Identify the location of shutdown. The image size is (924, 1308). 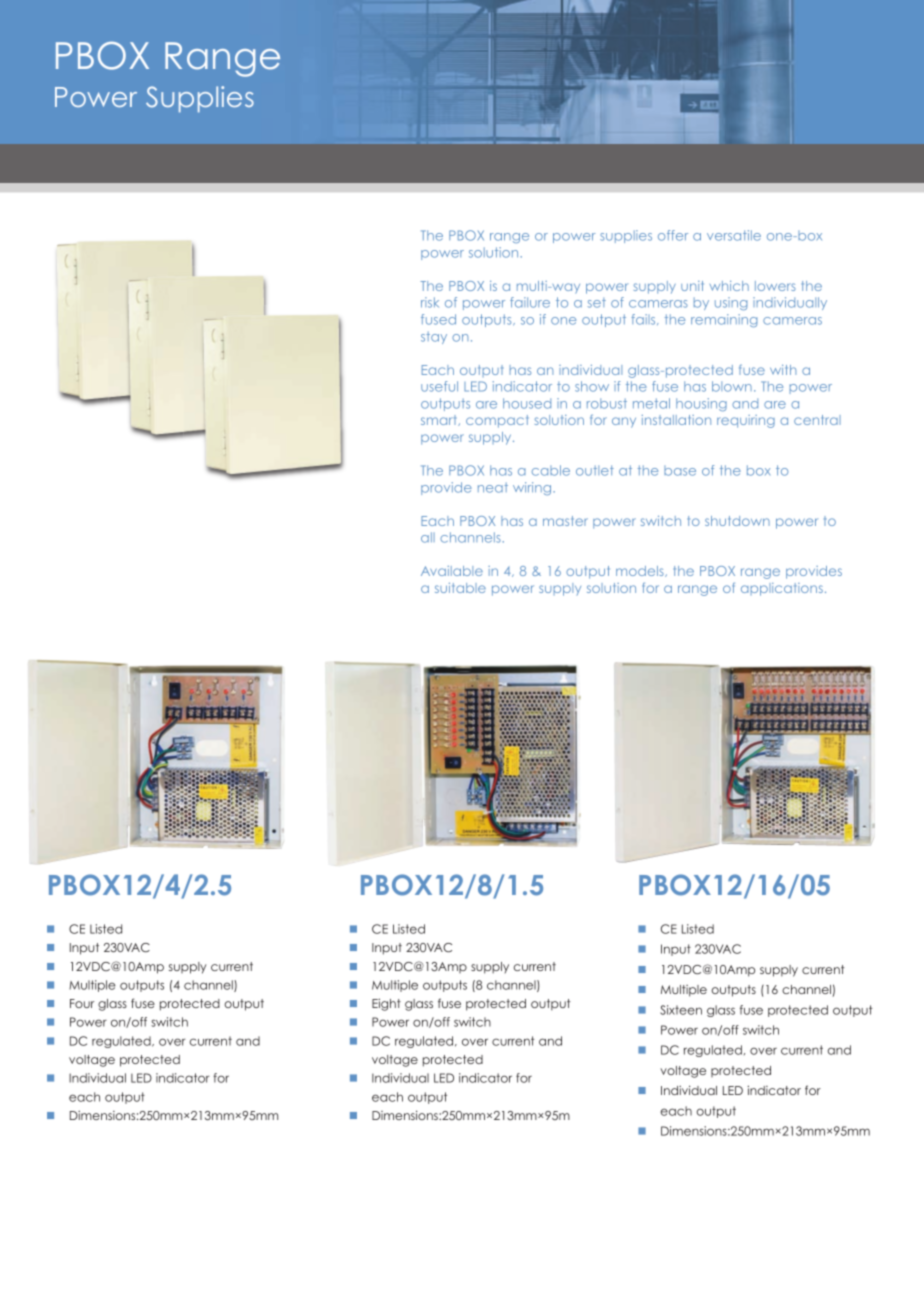
(737, 521).
